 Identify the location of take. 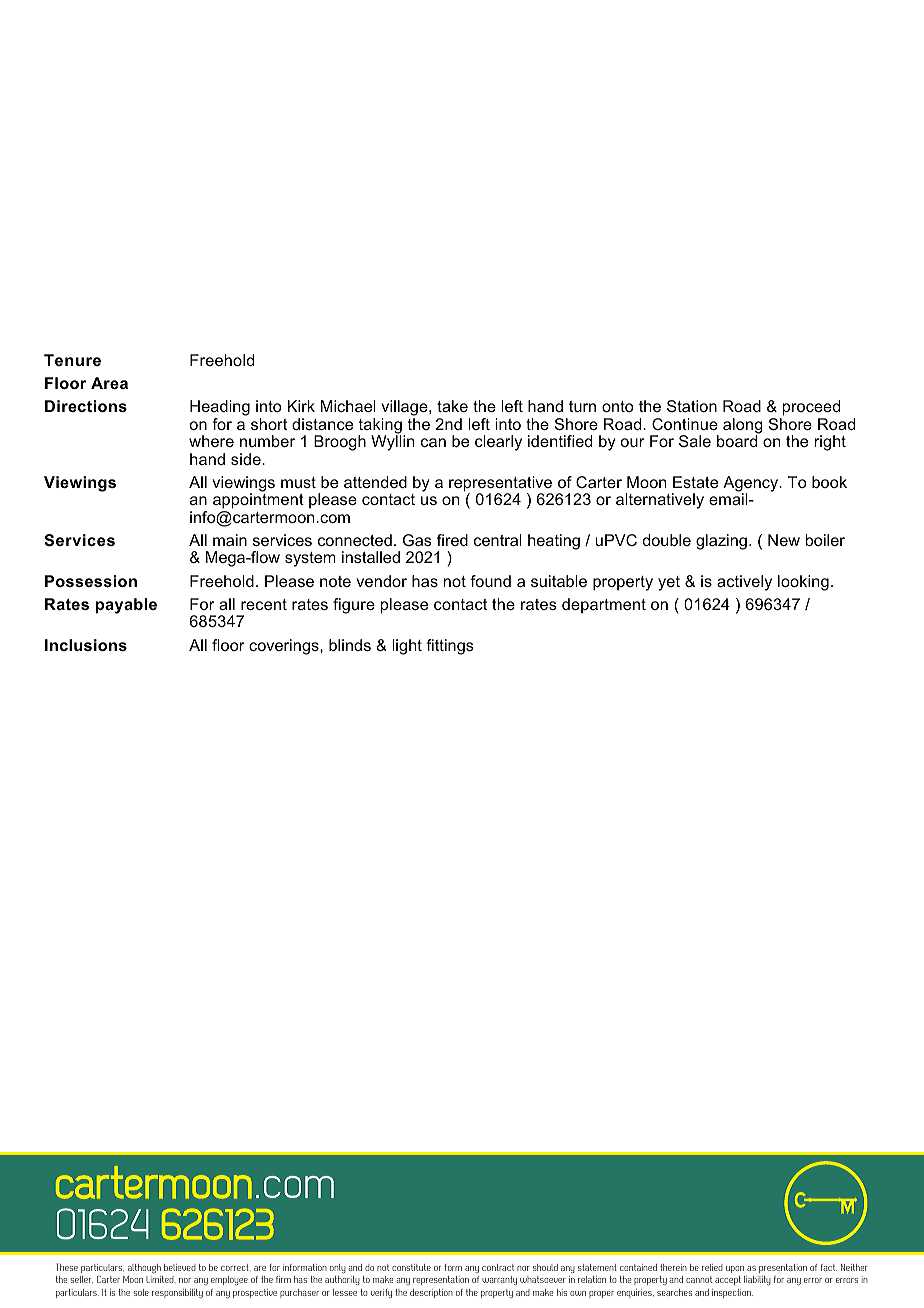
(452, 406).
